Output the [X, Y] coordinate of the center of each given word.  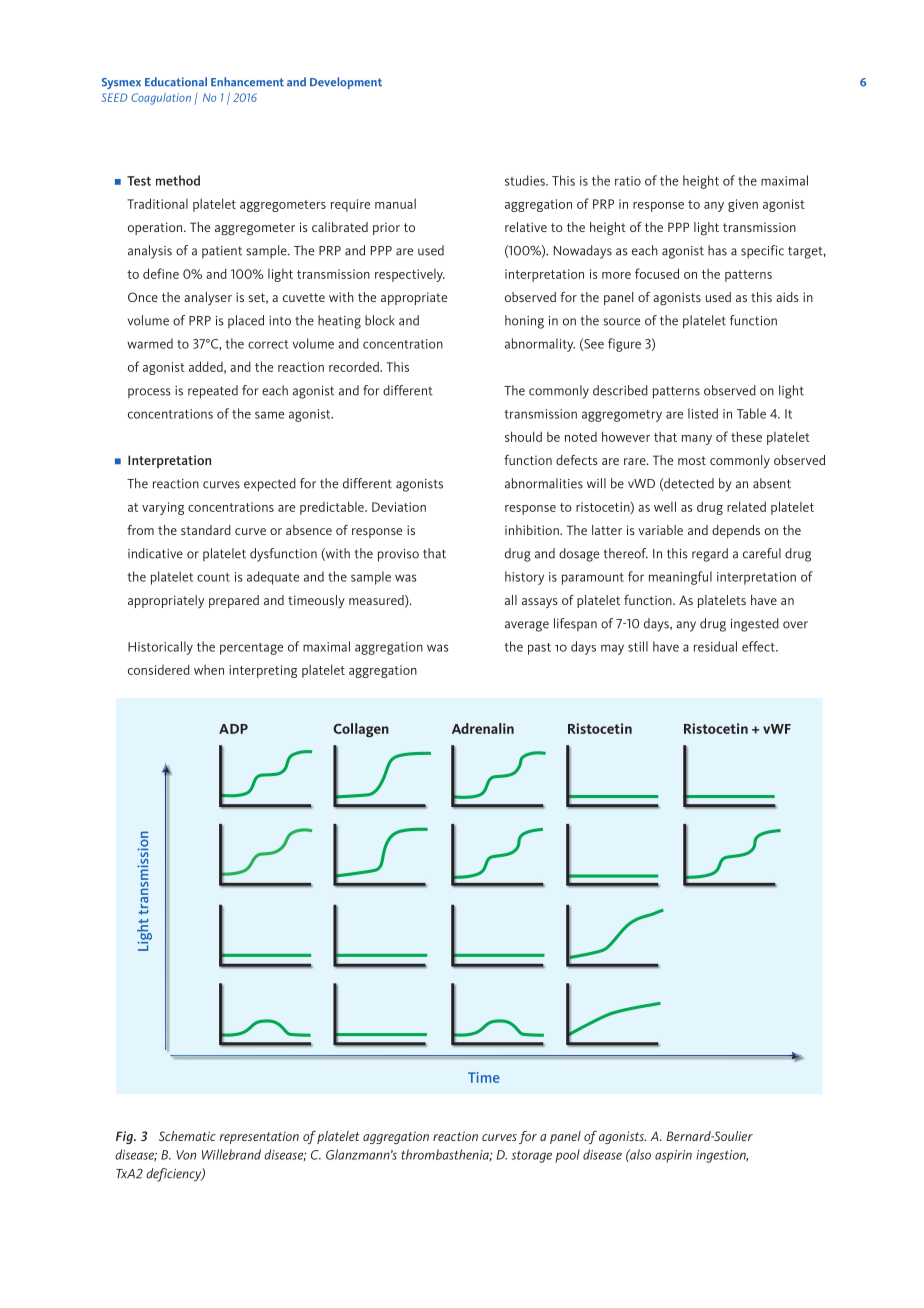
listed [703, 413]
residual [715, 646]
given [743, 205]
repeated [213, 392]
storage [531, 1157]
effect [759, 646]
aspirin [673, 1156]
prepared [234, 601]
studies [526, 180]
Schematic [187, 1136]
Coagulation [161, 99]
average [527, 626]
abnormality [540, 345]
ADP [233, 729]
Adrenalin [483, 728]
